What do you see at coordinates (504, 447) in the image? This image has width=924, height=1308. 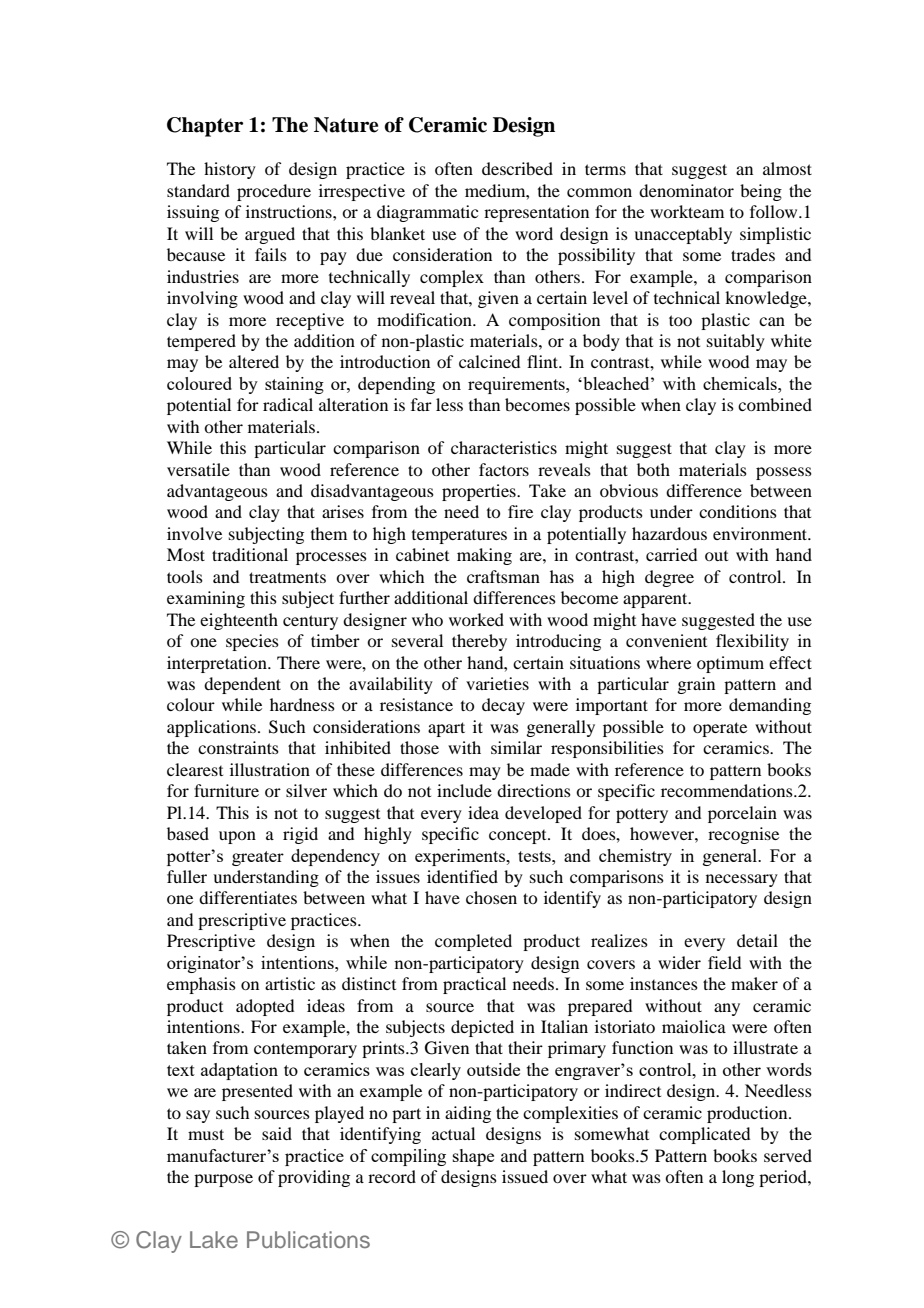 I see `characteristics` at bounding box center [504, 447].
